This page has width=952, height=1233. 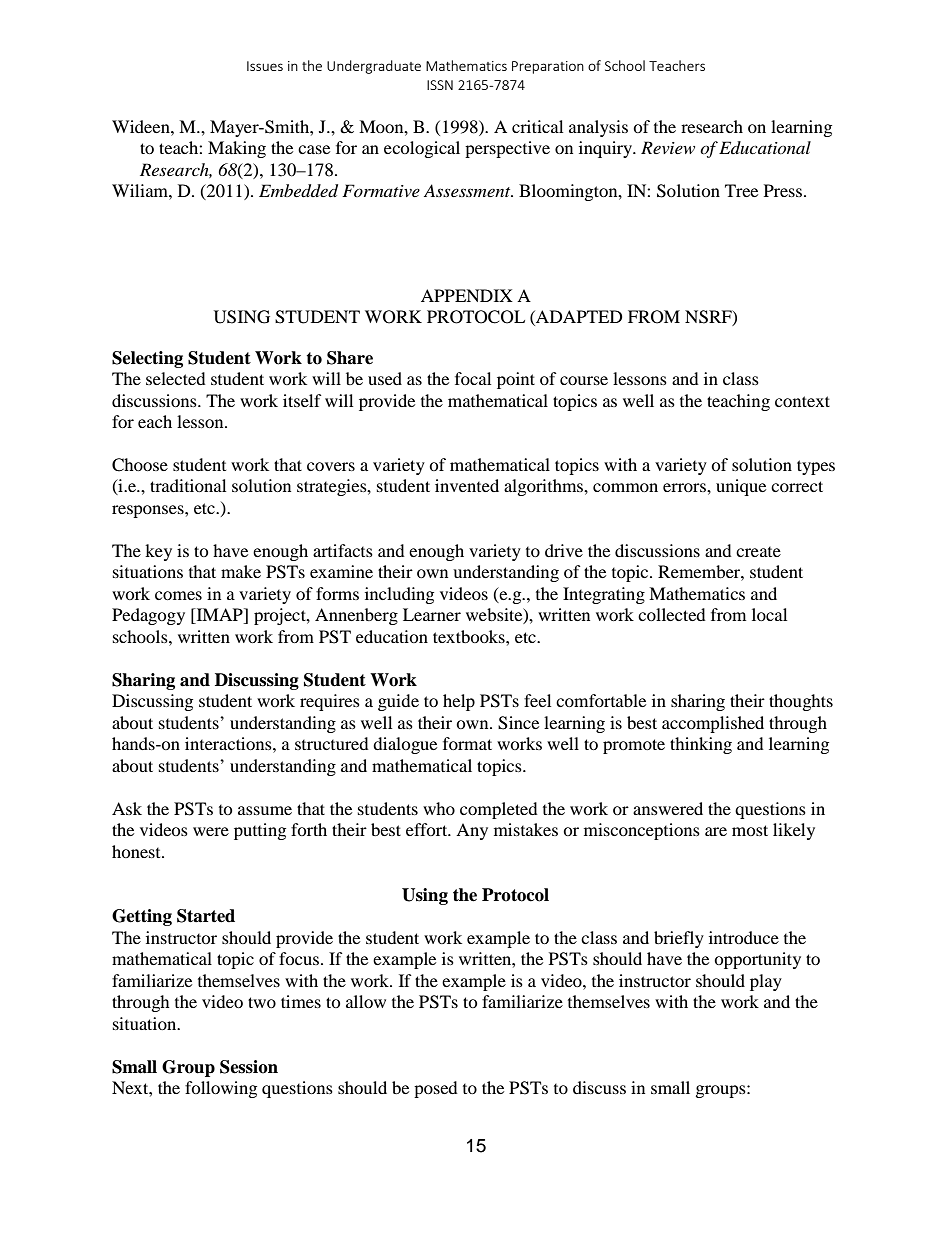 What do you see at coordinates (265, 66) in the page?
I see `Issues` at bounding box center [265, 66].
